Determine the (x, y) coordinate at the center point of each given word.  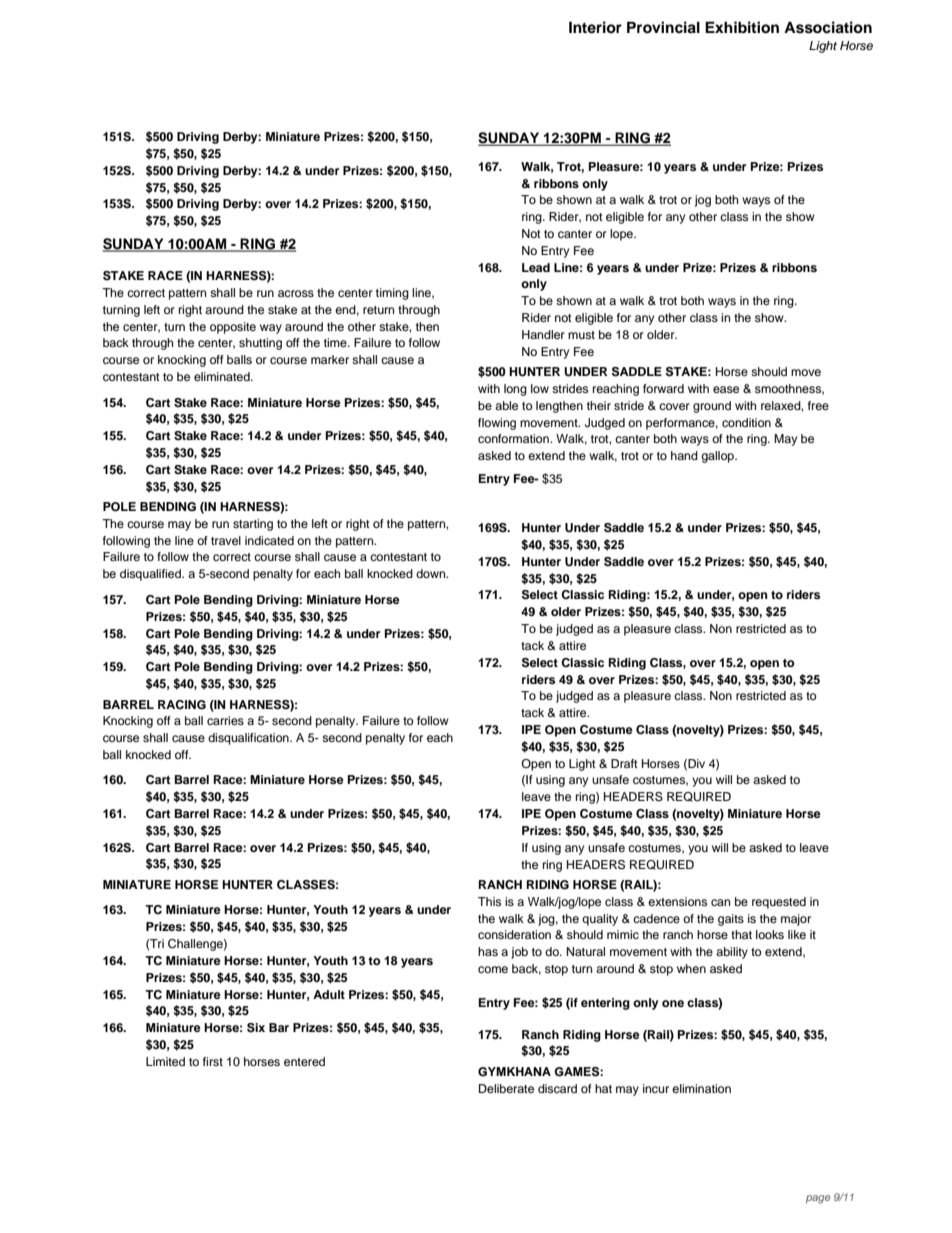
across (296, 293)
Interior (595, 27)
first (213, 1061)
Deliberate (506, 1088)
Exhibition (742, 27)
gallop (718, 457)
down (432, 573)
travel (226, 540)
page (818, 1199)
